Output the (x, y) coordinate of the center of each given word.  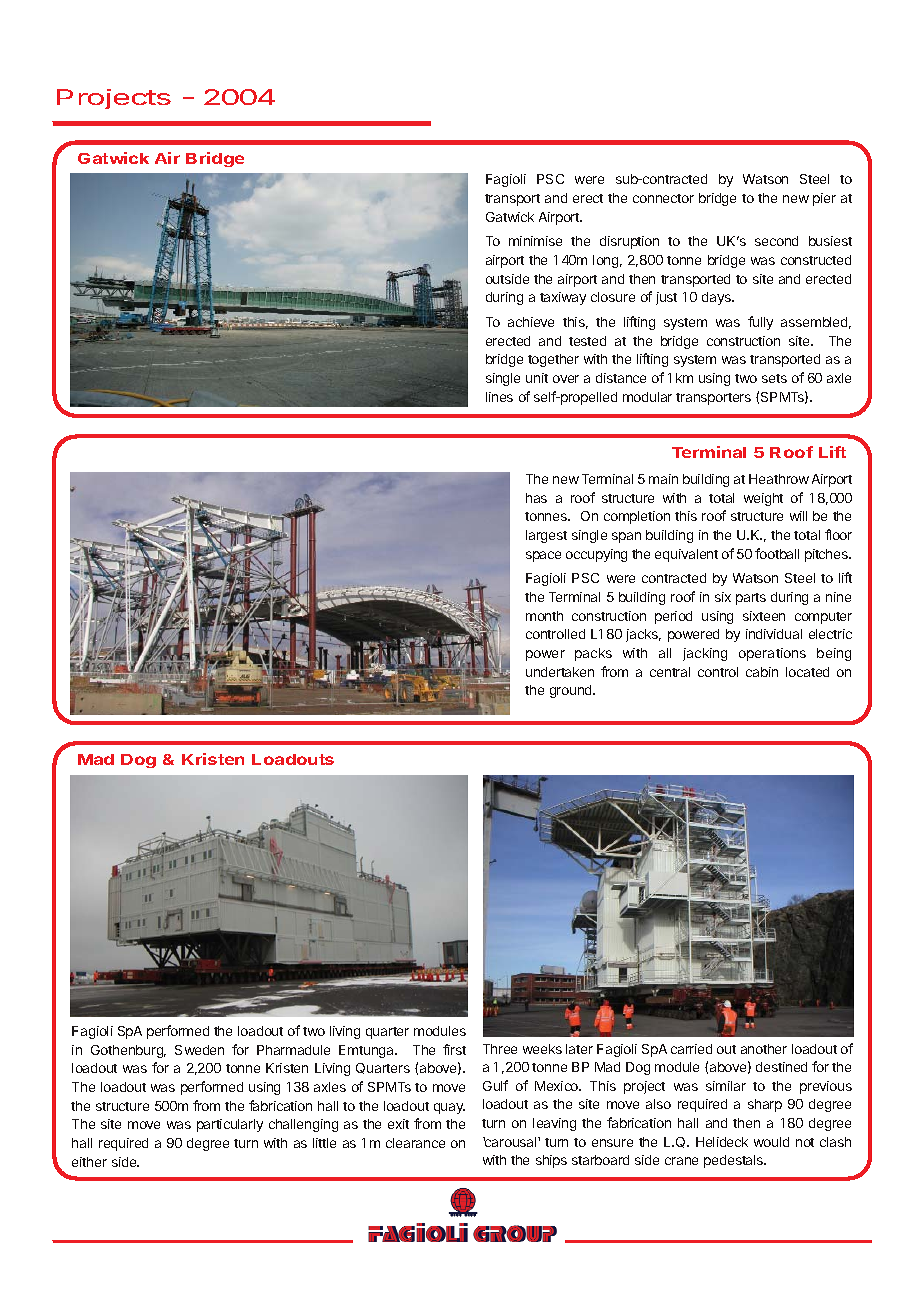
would (771, 1142)
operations (772, 654)
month (544, 616)
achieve (531, 322)
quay (449, 1108)
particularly (230, 1125)
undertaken (560, 672)
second (776, 241)
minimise (535, 241)
